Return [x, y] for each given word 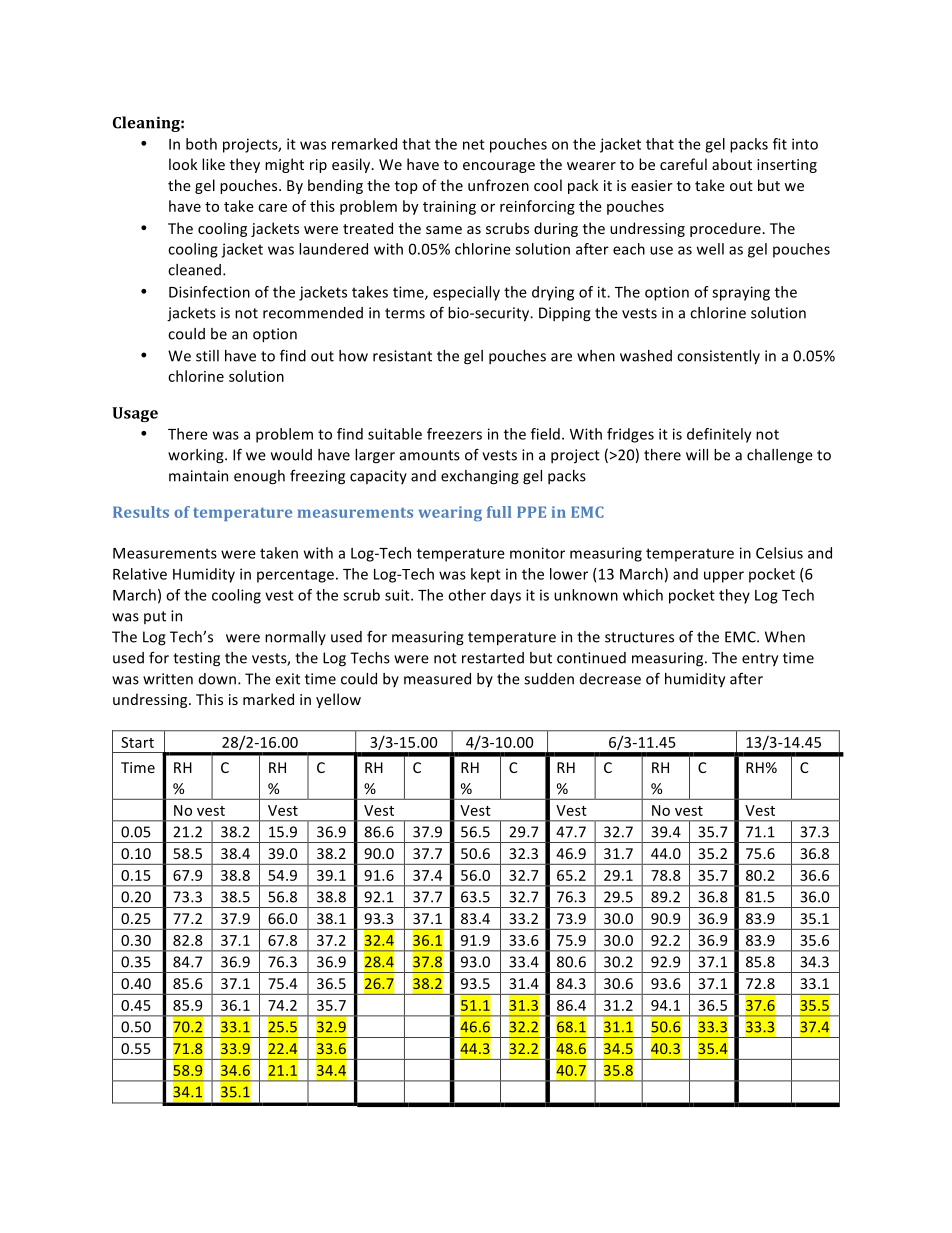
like [213, 164]
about [732, 164]
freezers [454, 434]
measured [437, 679]
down [217, 679]
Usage [135, 414]
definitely [719, 435]
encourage [499, 167]
